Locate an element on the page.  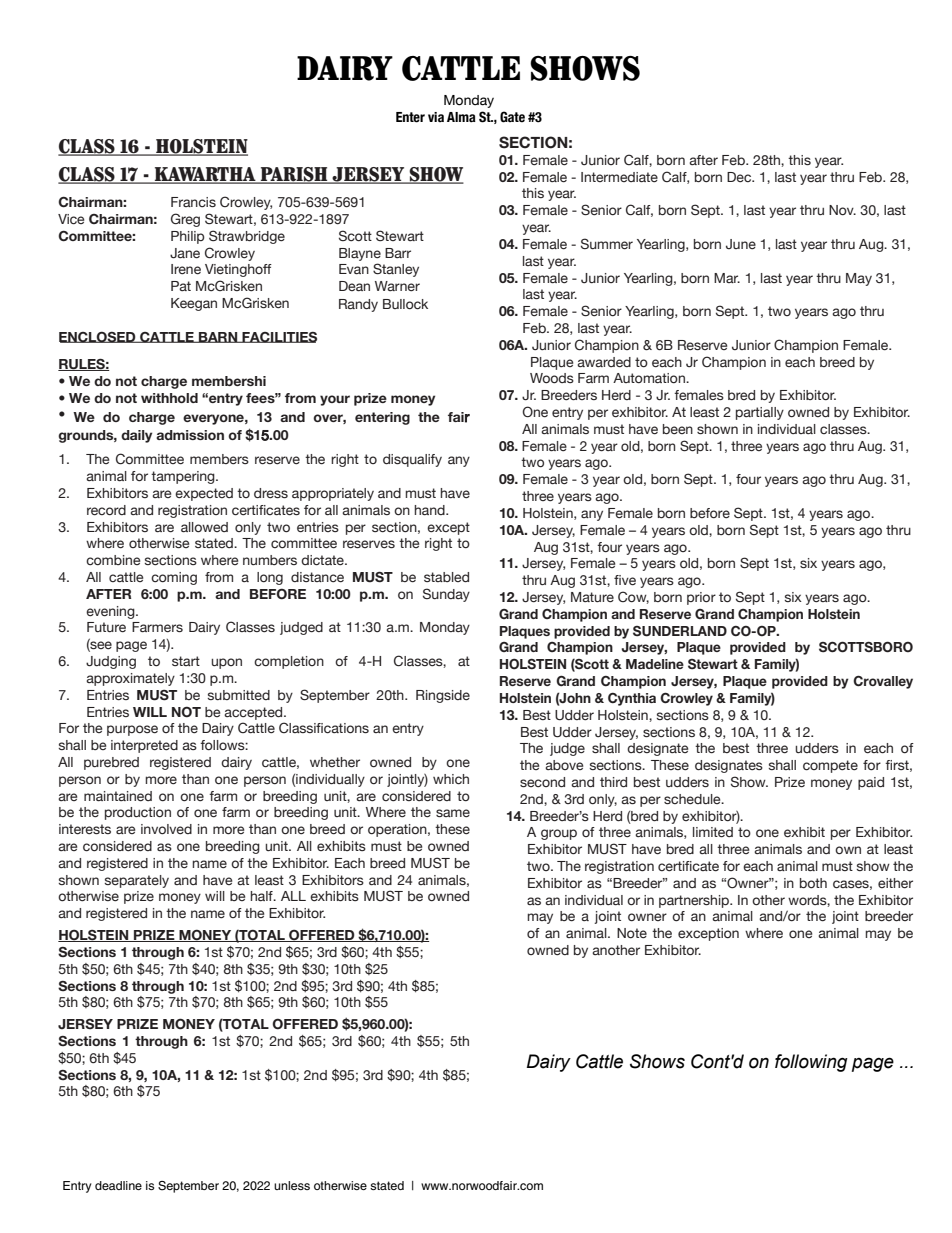
Woods is located at coordinates (552, 378).
